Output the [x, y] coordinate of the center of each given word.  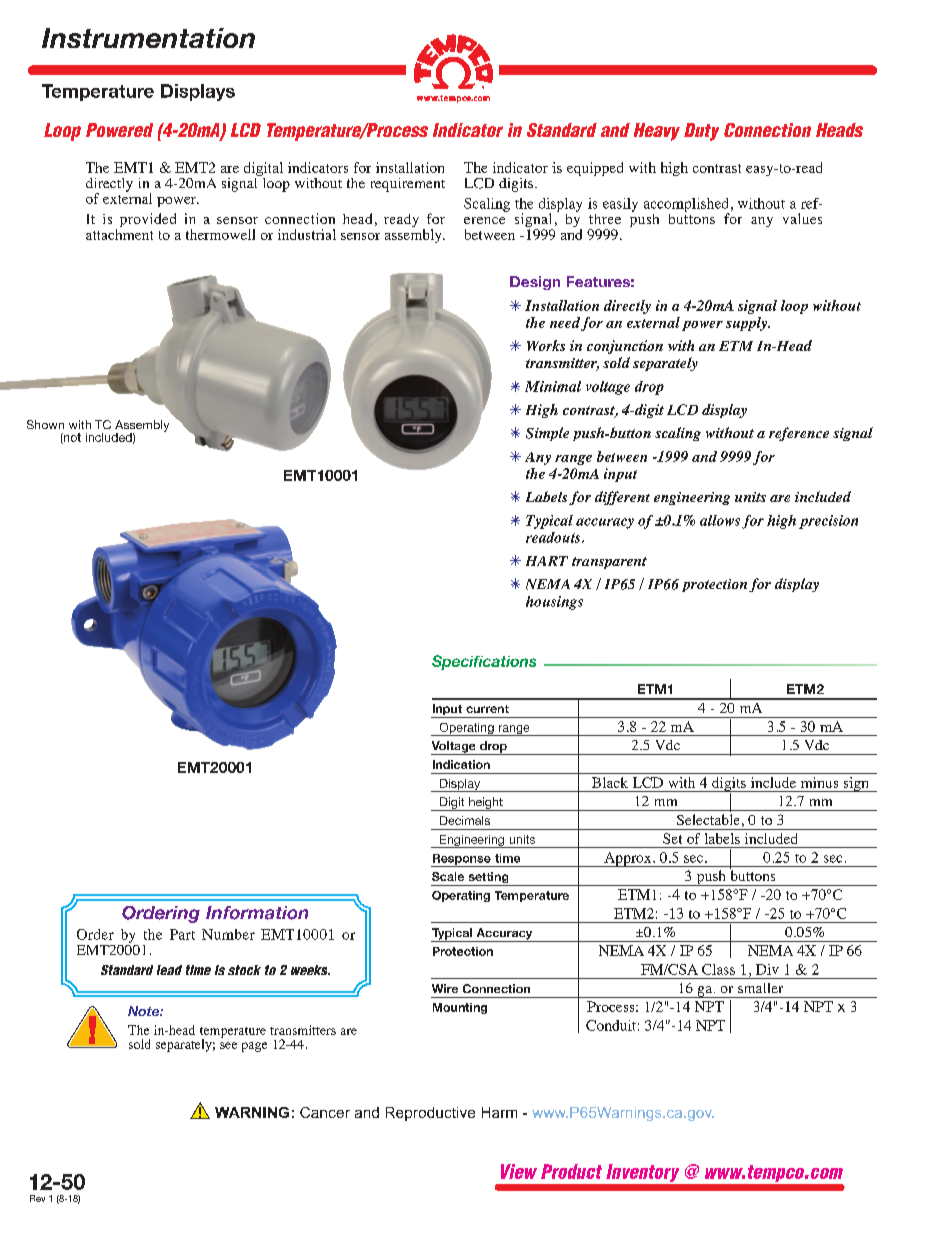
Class [718, 969]
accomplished [686, 206]
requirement [408, 185]
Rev [37, 1198]
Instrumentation [148, 38]
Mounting [460, 1008]
